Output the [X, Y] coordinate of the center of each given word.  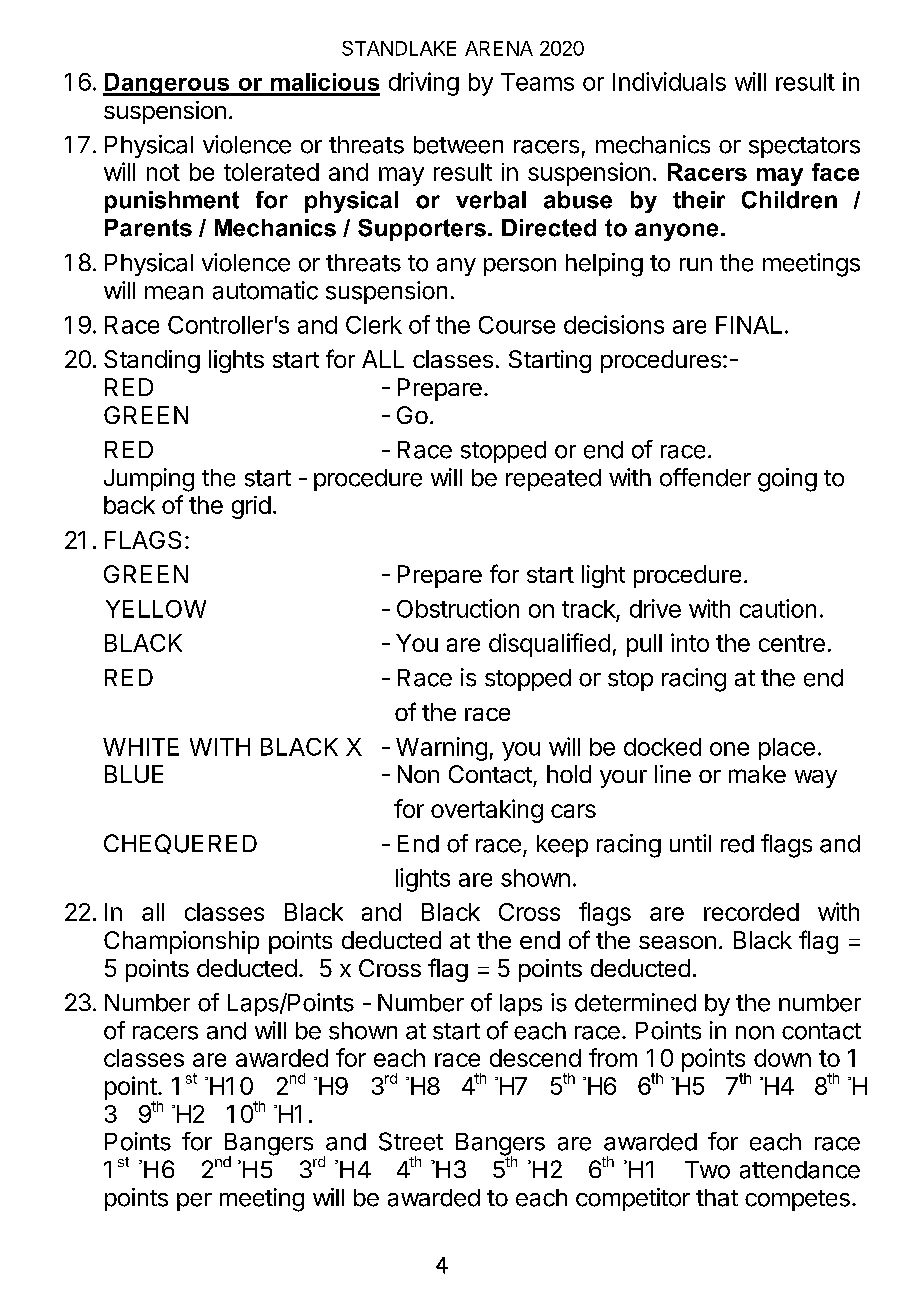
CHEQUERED [180, 844]
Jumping [149, 480]
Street [411, 1141]
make [757, 774]
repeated [553, 480]
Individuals [669, 81]
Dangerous [167, 84]
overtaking [487, 811]
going [787, 480]
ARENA [499, 48]
